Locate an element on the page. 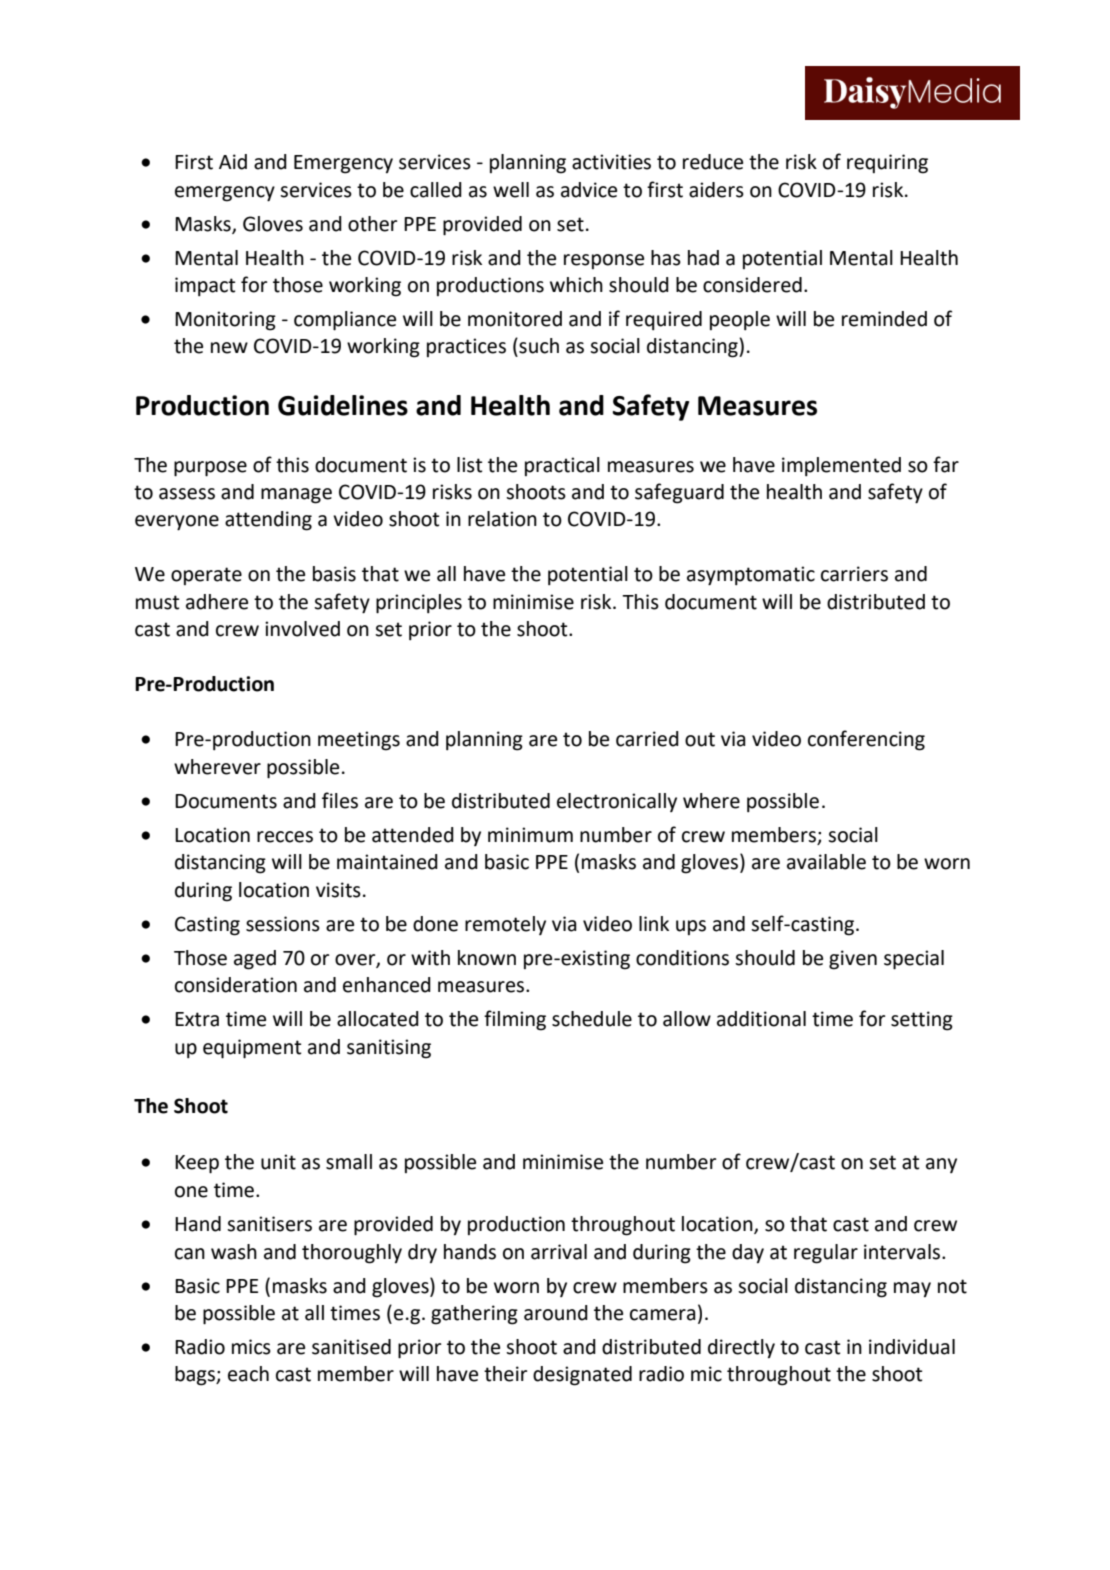 Image resolution: width=1110 pixels, height=1570 pixels. relation is located at coordinates (502, 519).
